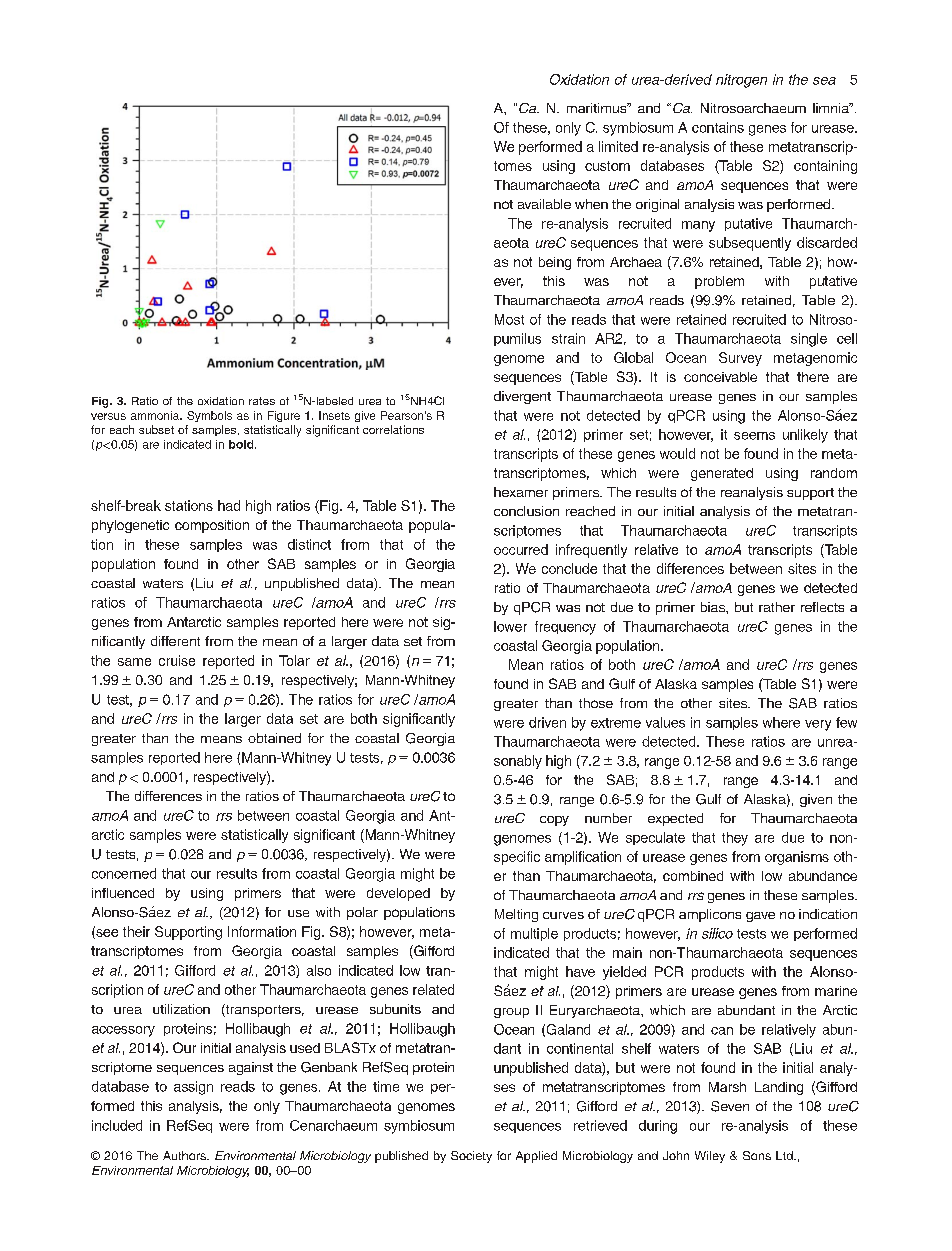  What do you see at coordinates (777, 607) in the screenshot?
I see `rather` at bounding box center [777, 607].
